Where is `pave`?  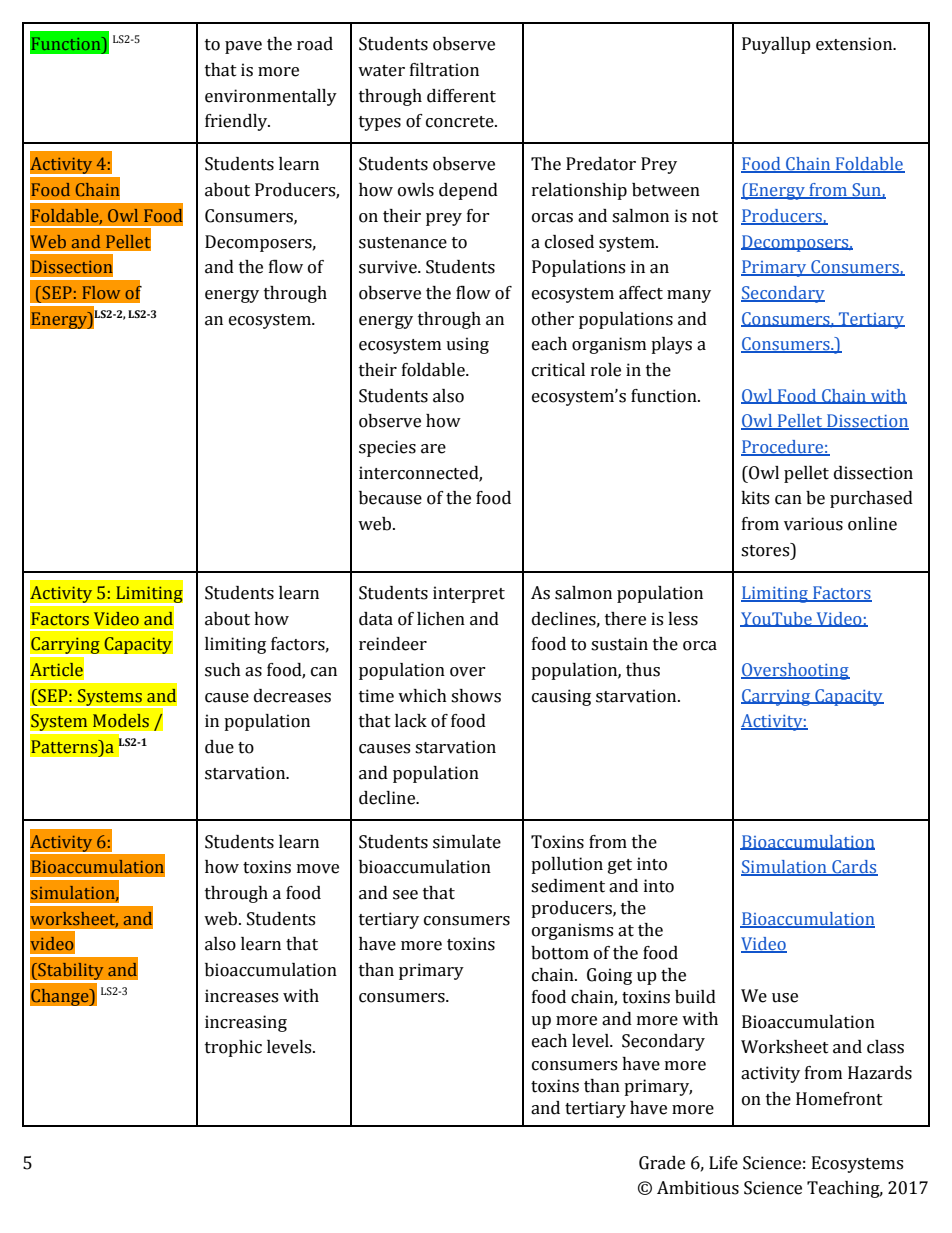 pave is located at coordinates (243, 47).
